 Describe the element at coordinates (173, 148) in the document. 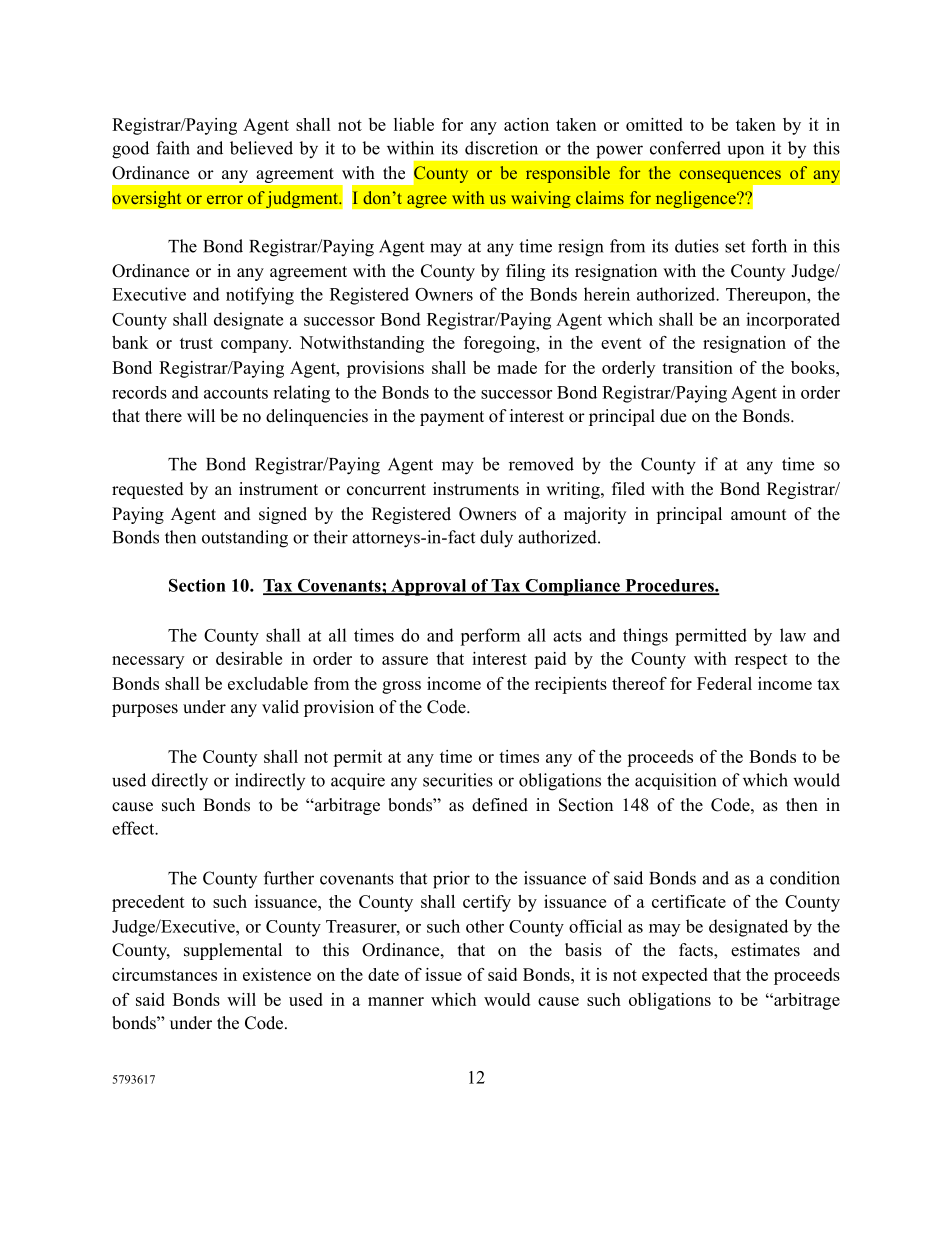

I see `faith` at that location.
